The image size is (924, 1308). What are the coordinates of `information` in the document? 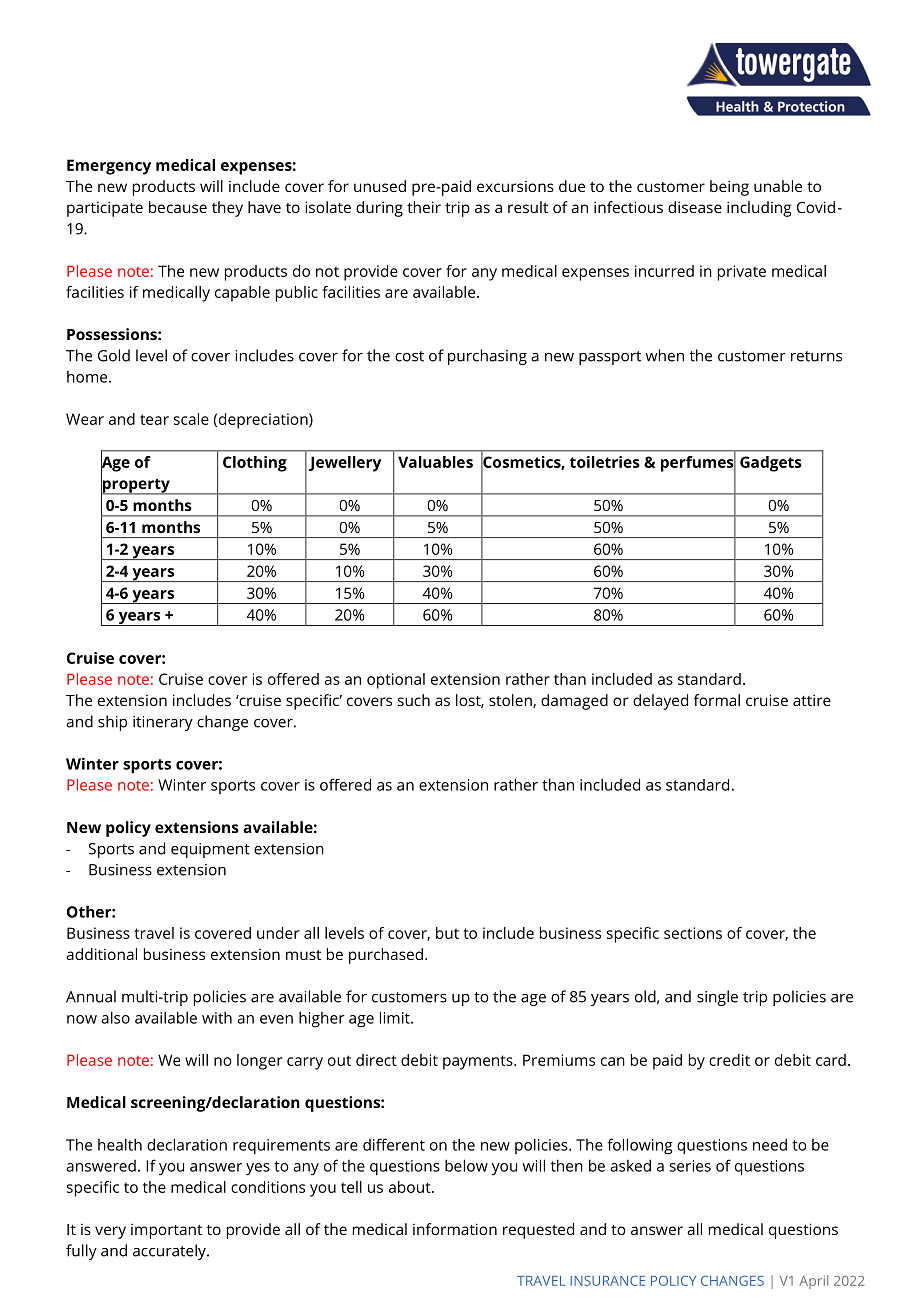 It's located at (455, 1229).
